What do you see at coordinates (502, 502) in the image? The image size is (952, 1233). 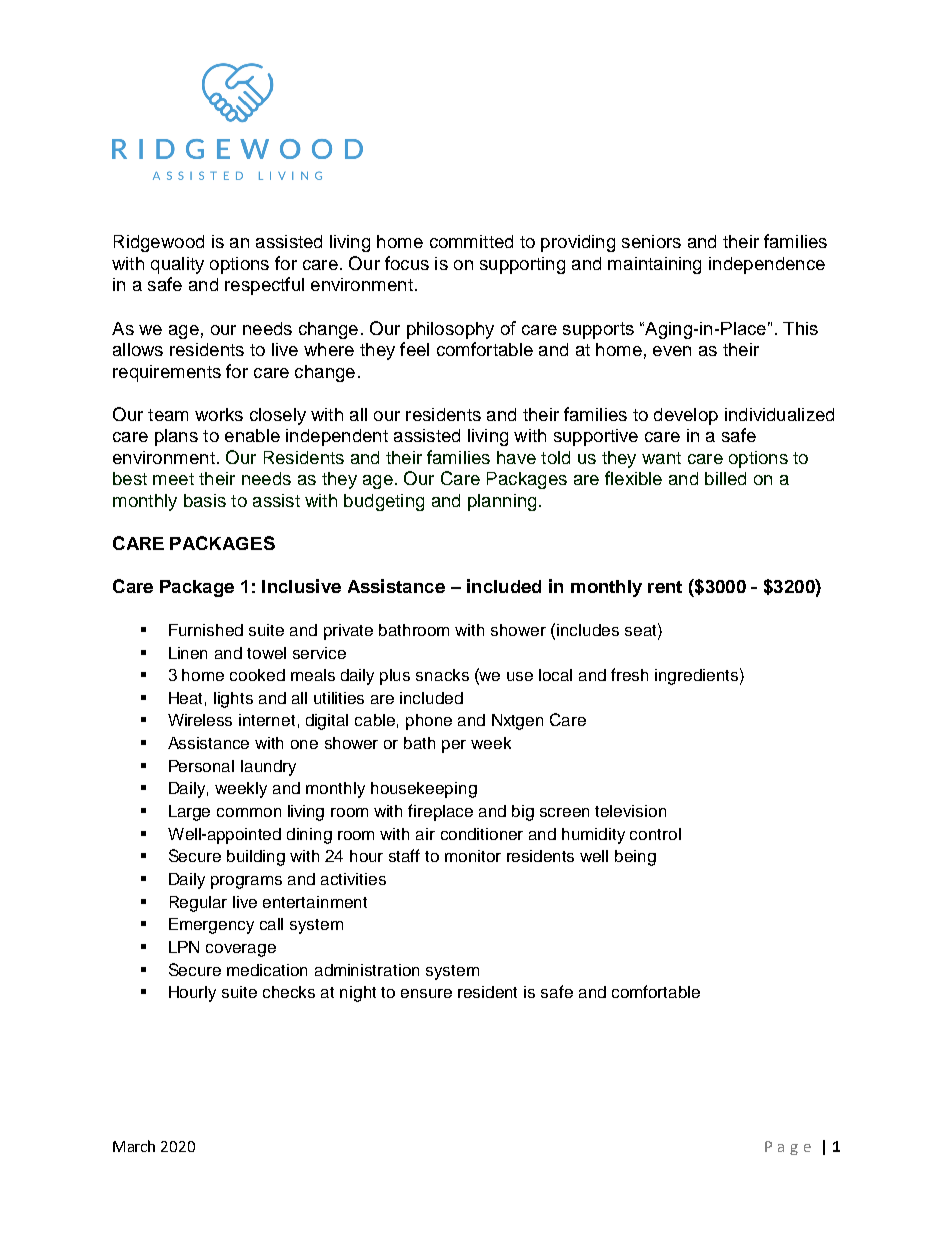 I see `planning` at bounding box center [502, 502].
